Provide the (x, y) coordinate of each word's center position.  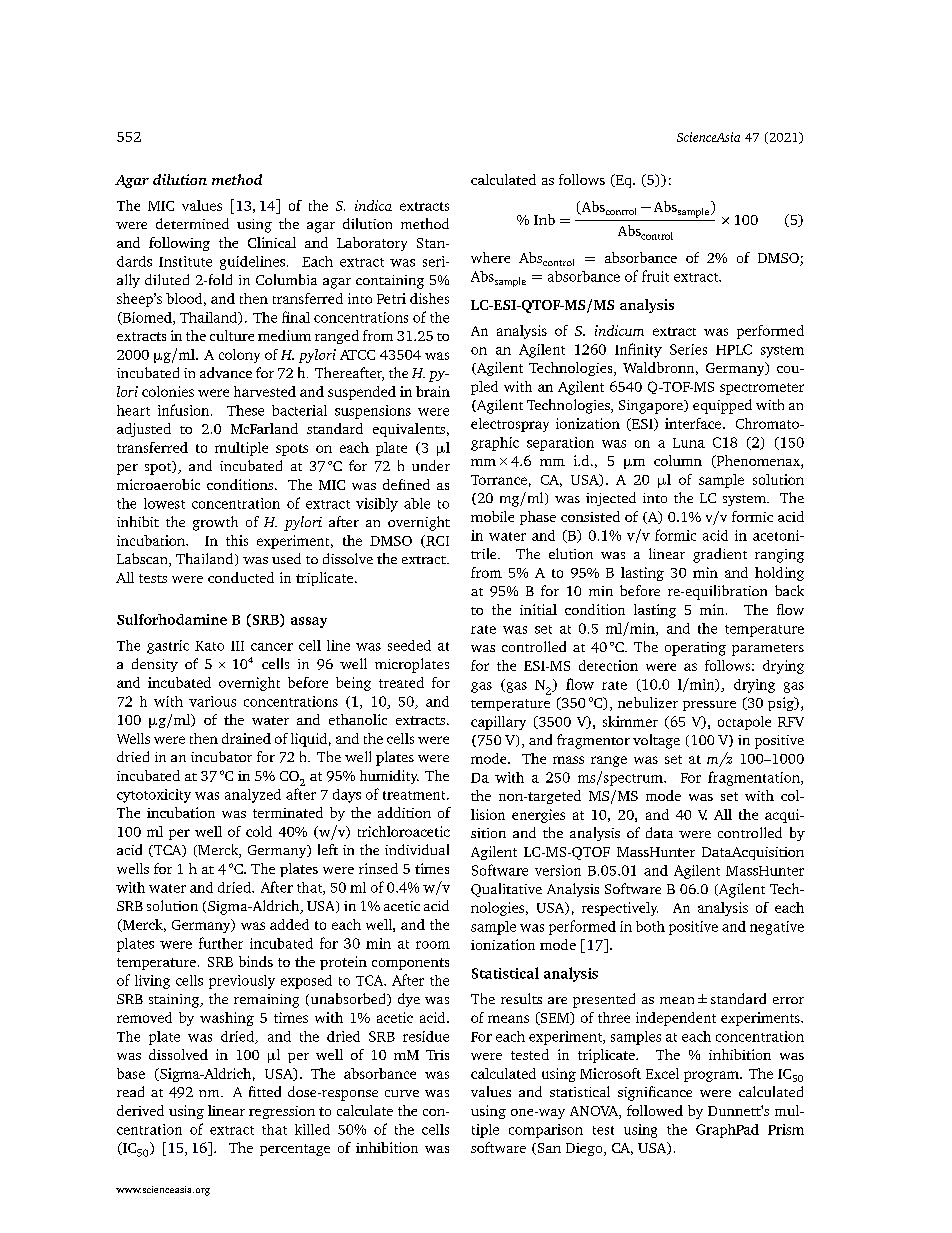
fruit (655, 276)
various (212, 701)
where (490, 257)
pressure (709, 706)
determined (192, 223)
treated (401, 682)
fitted (265, 1091)
